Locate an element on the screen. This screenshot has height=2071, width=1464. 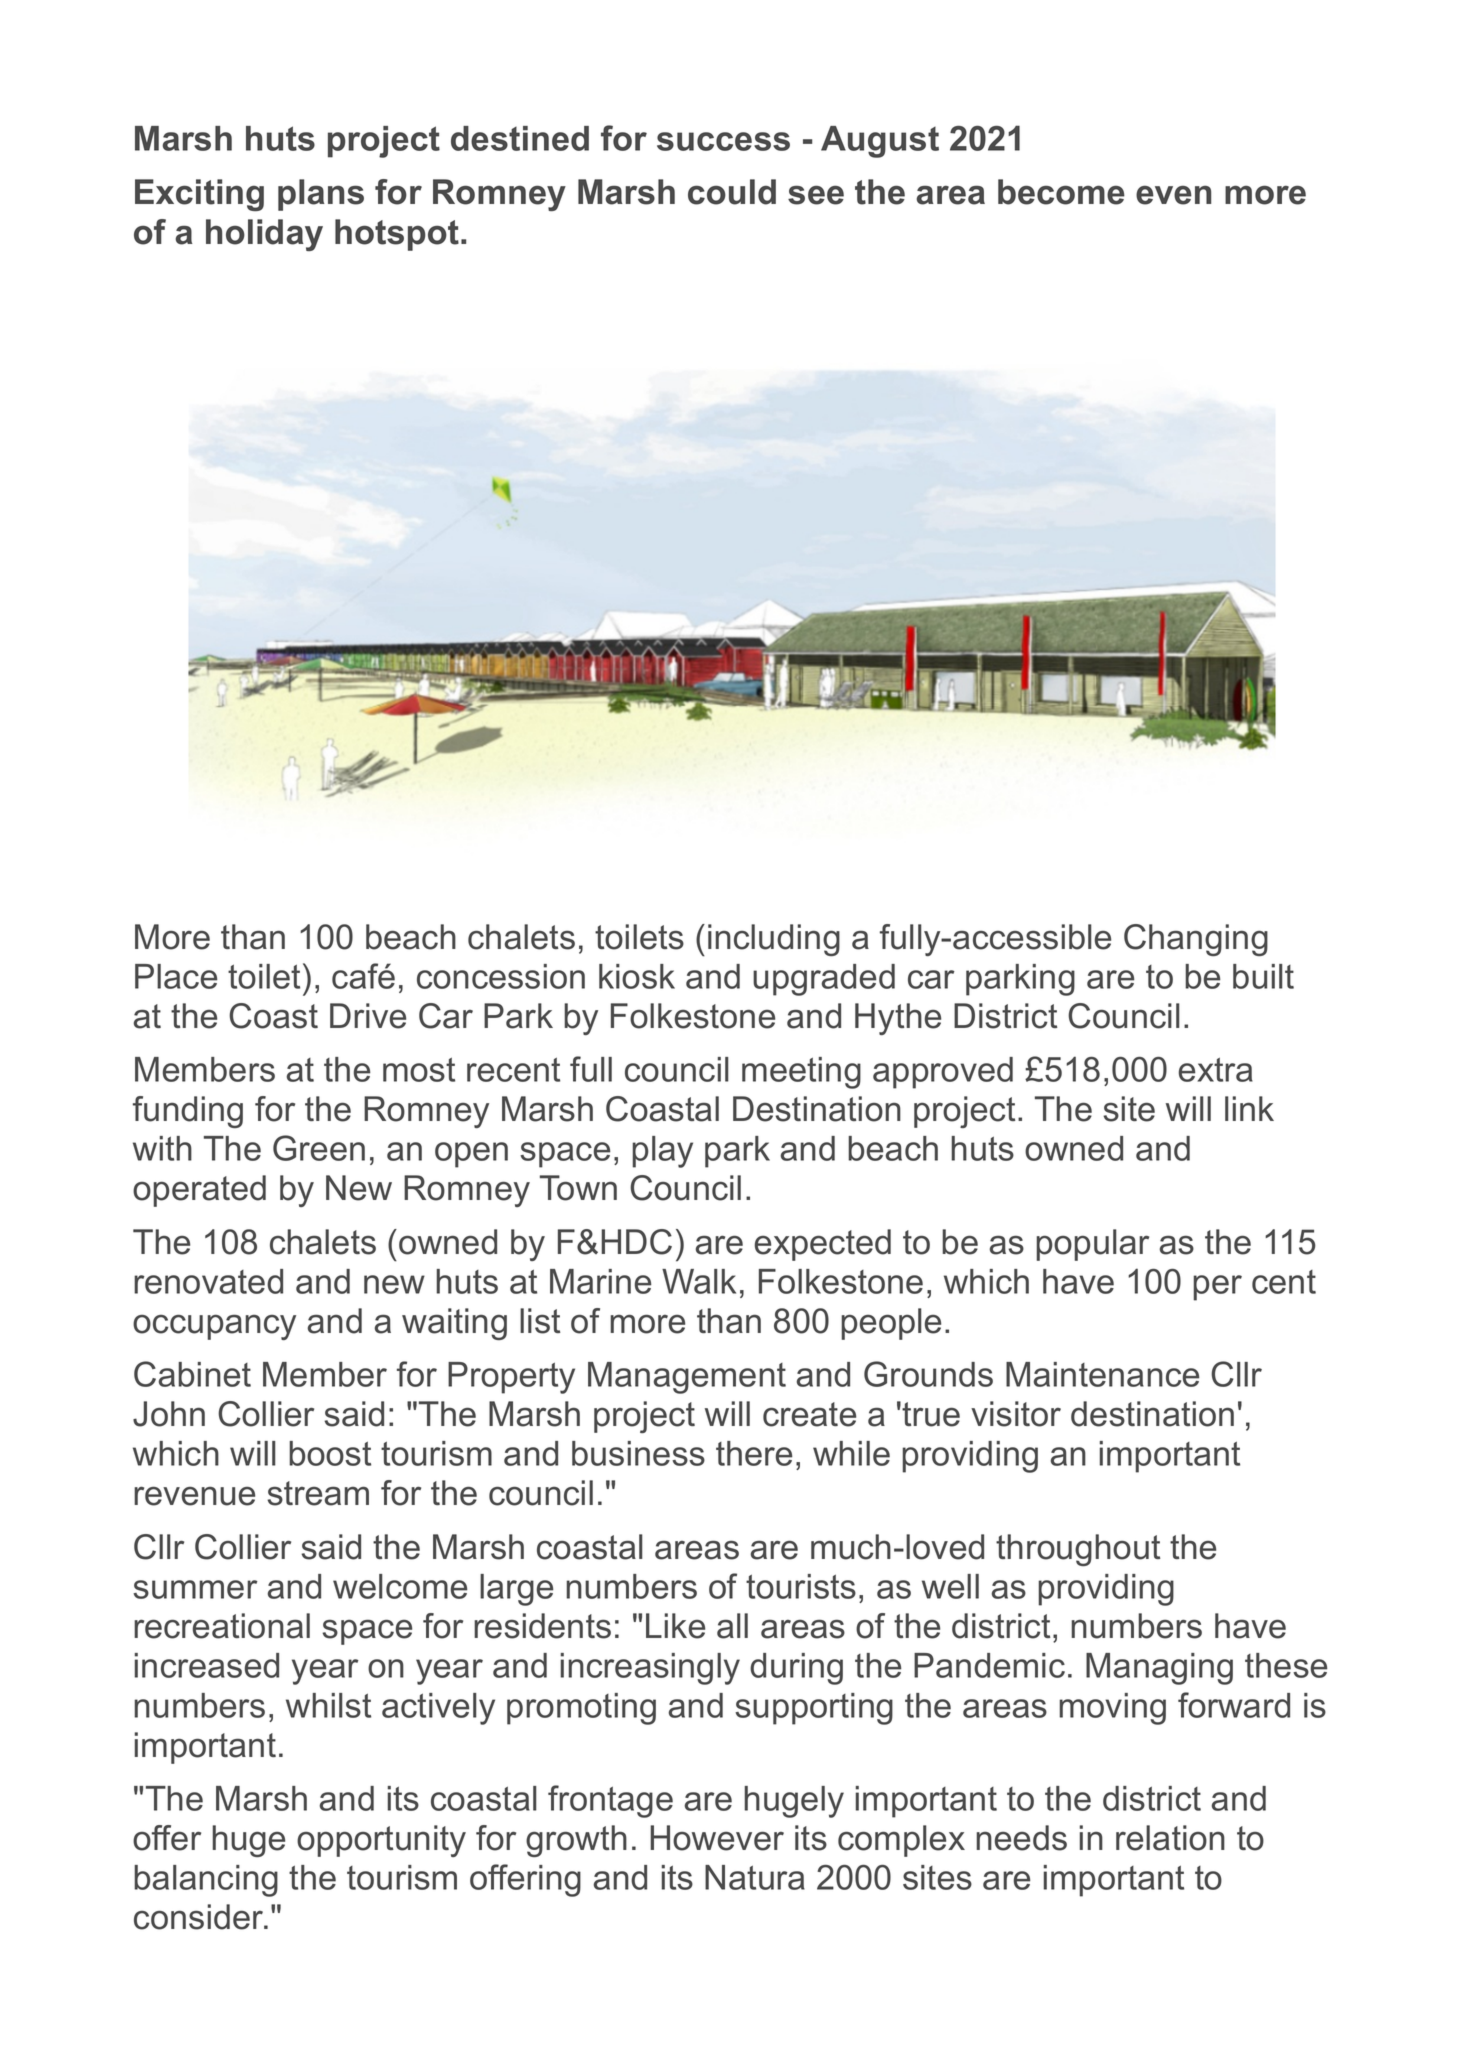
could is located at coordinates (732, 192).
